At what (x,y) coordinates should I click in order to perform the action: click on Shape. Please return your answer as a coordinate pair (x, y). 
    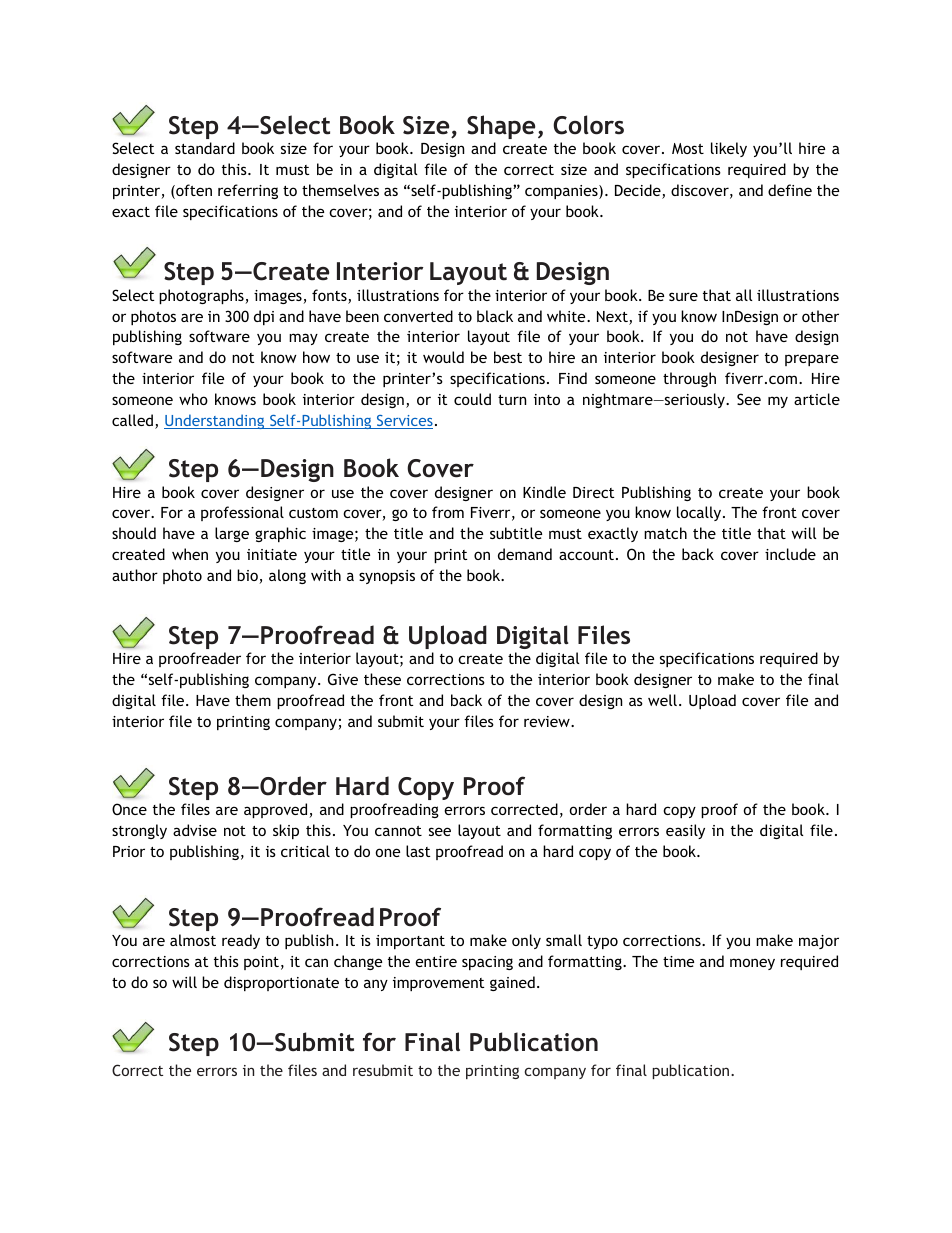
    Looking at the image, I should click on (501, 127).
